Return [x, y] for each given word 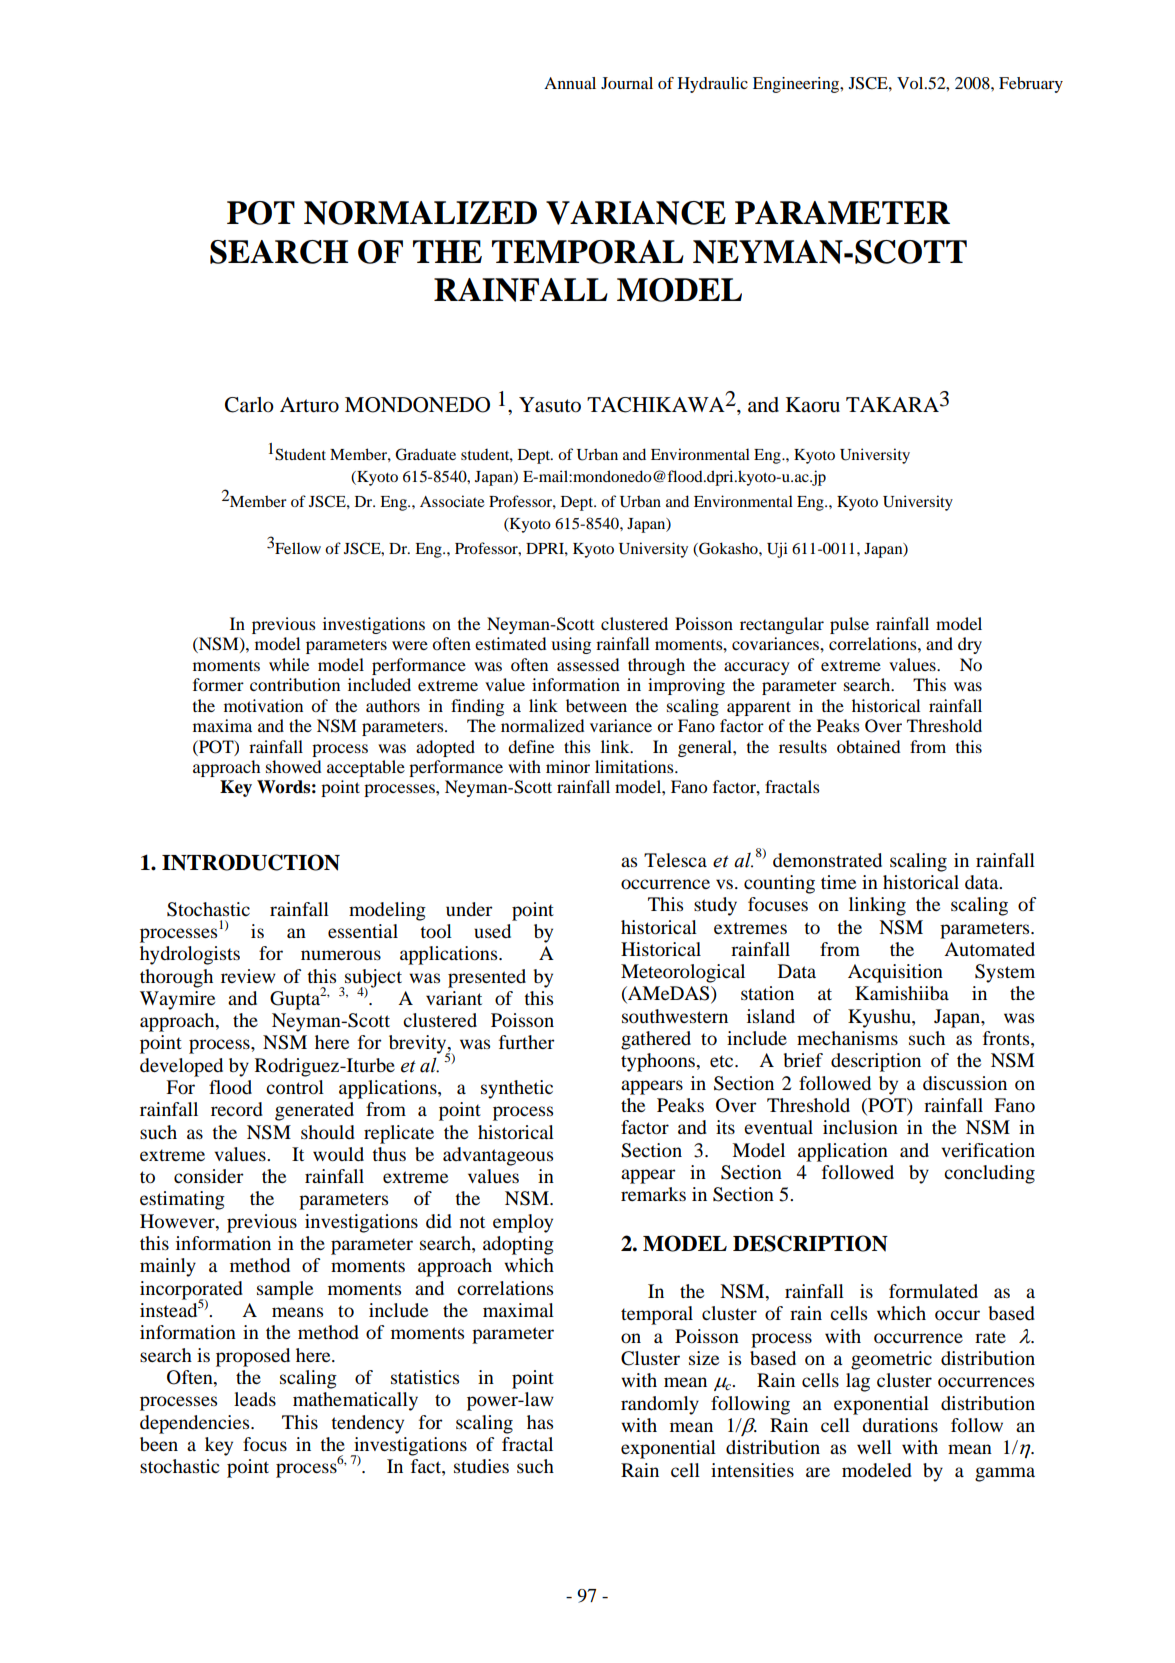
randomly [660, 1405]
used [492, 931]
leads [255, 1399]
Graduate [425, 454]
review [248, 976]
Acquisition [895, 973]
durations [900, 1425]
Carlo [249, 405]
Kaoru [813, 405]
